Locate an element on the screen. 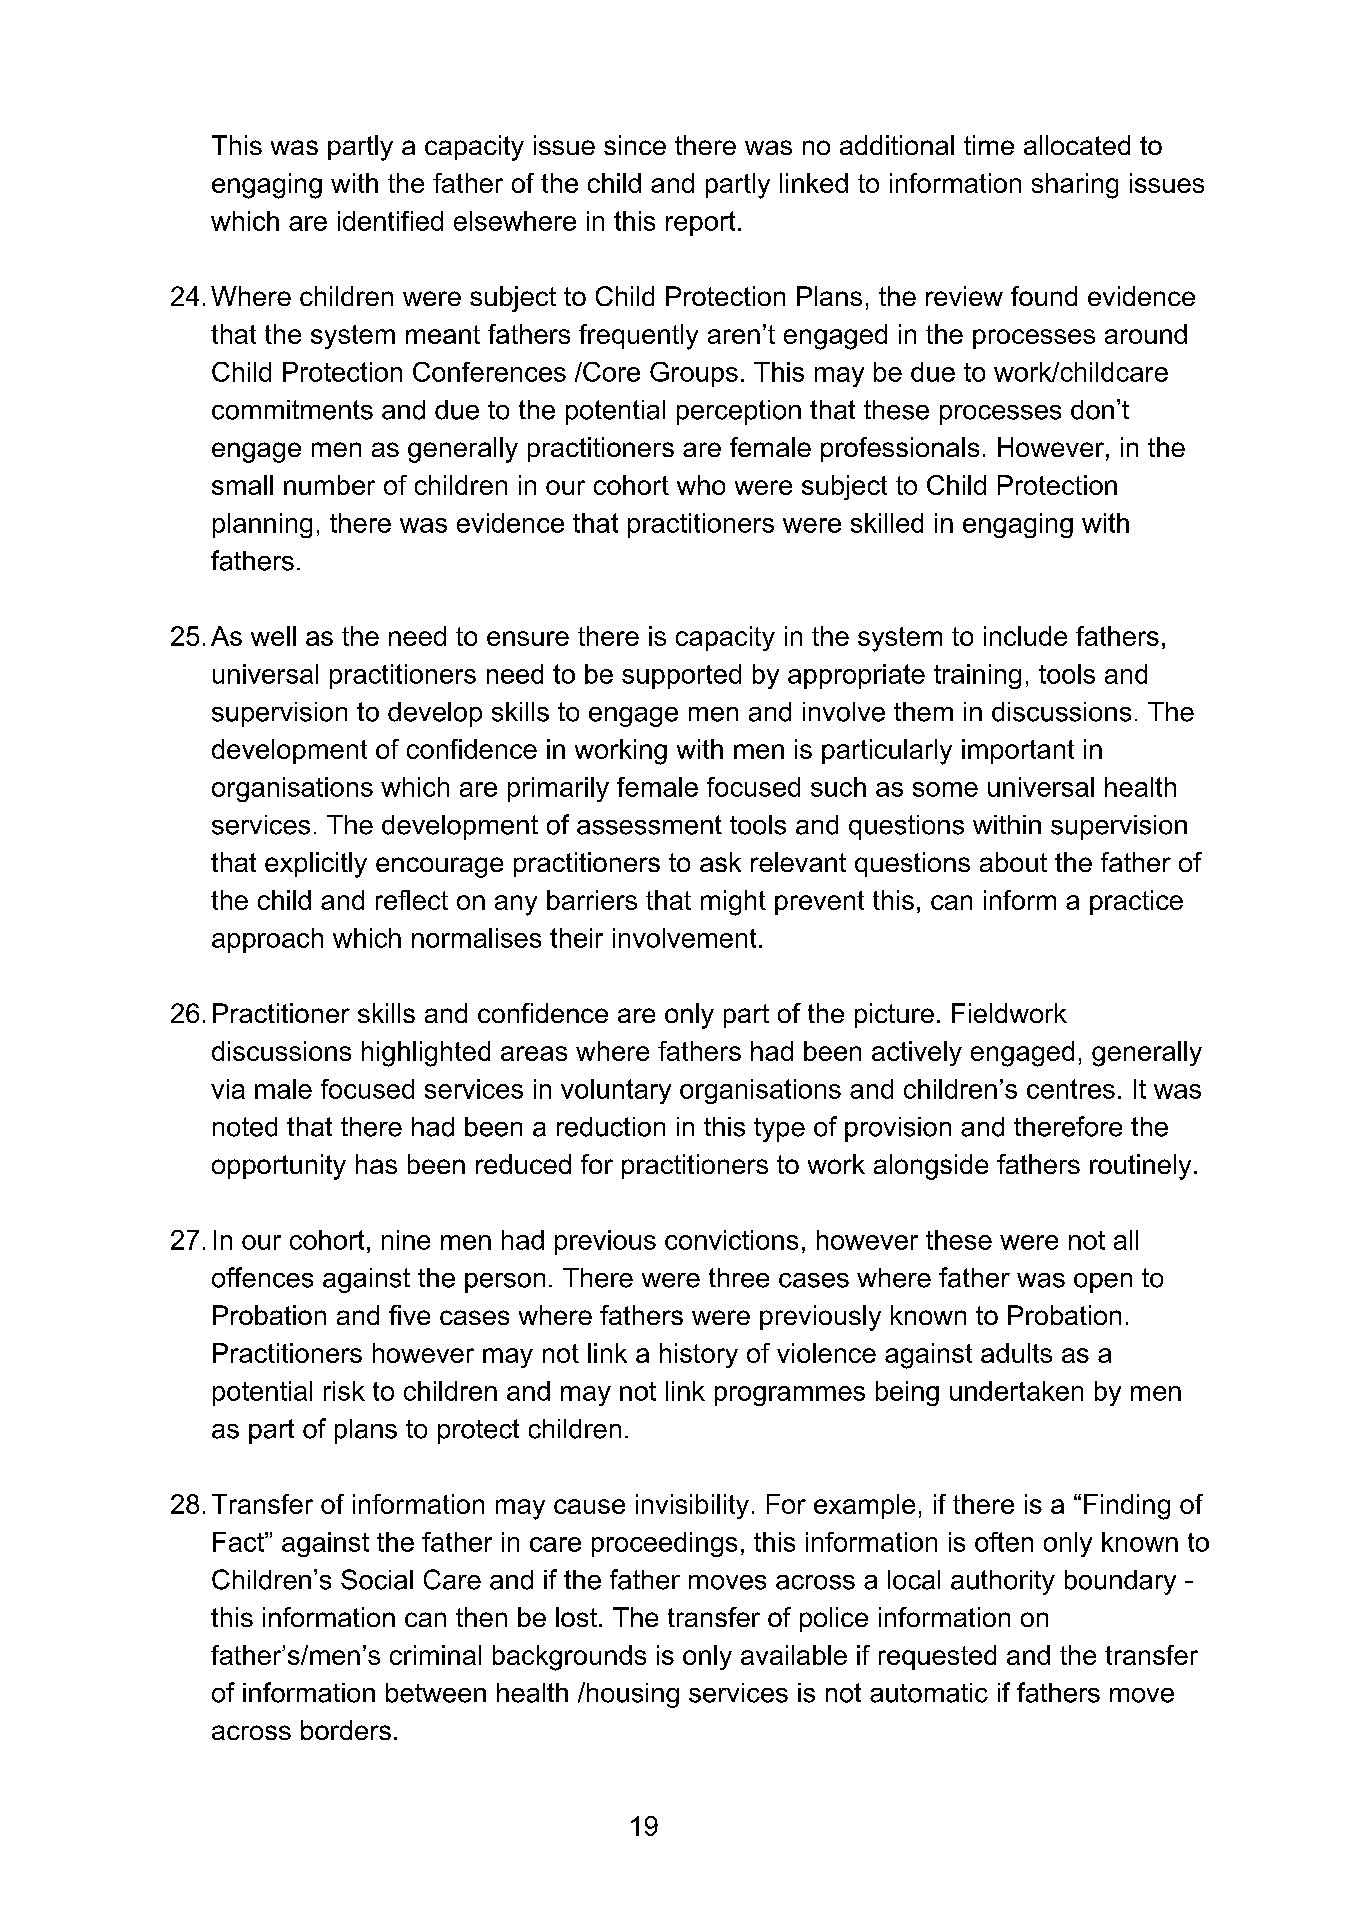 The width and height of the screenshot is (1357, 1919). sharing is located at coordinates (1075, 186).
